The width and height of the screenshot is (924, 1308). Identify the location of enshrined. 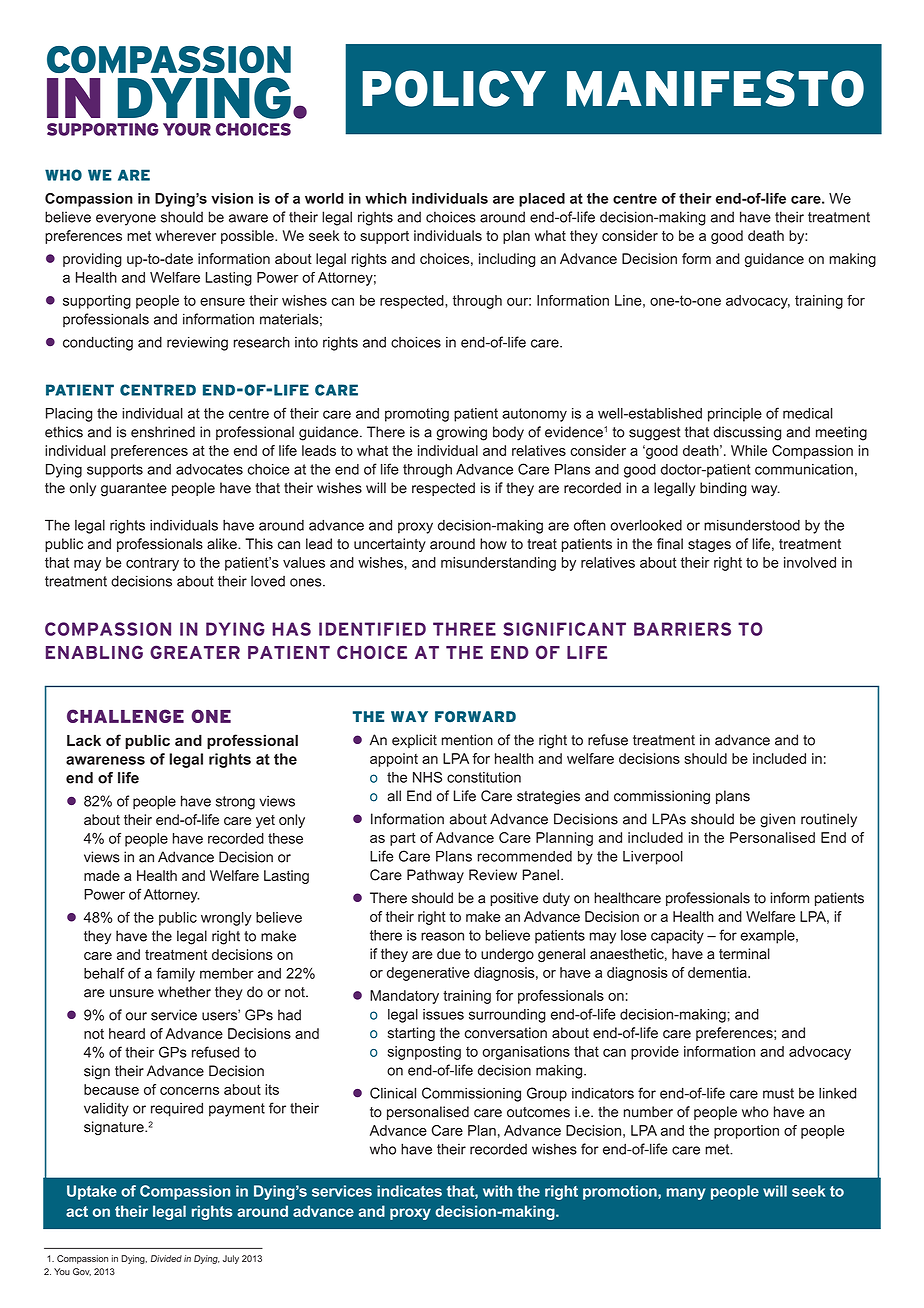
(163, 432).
